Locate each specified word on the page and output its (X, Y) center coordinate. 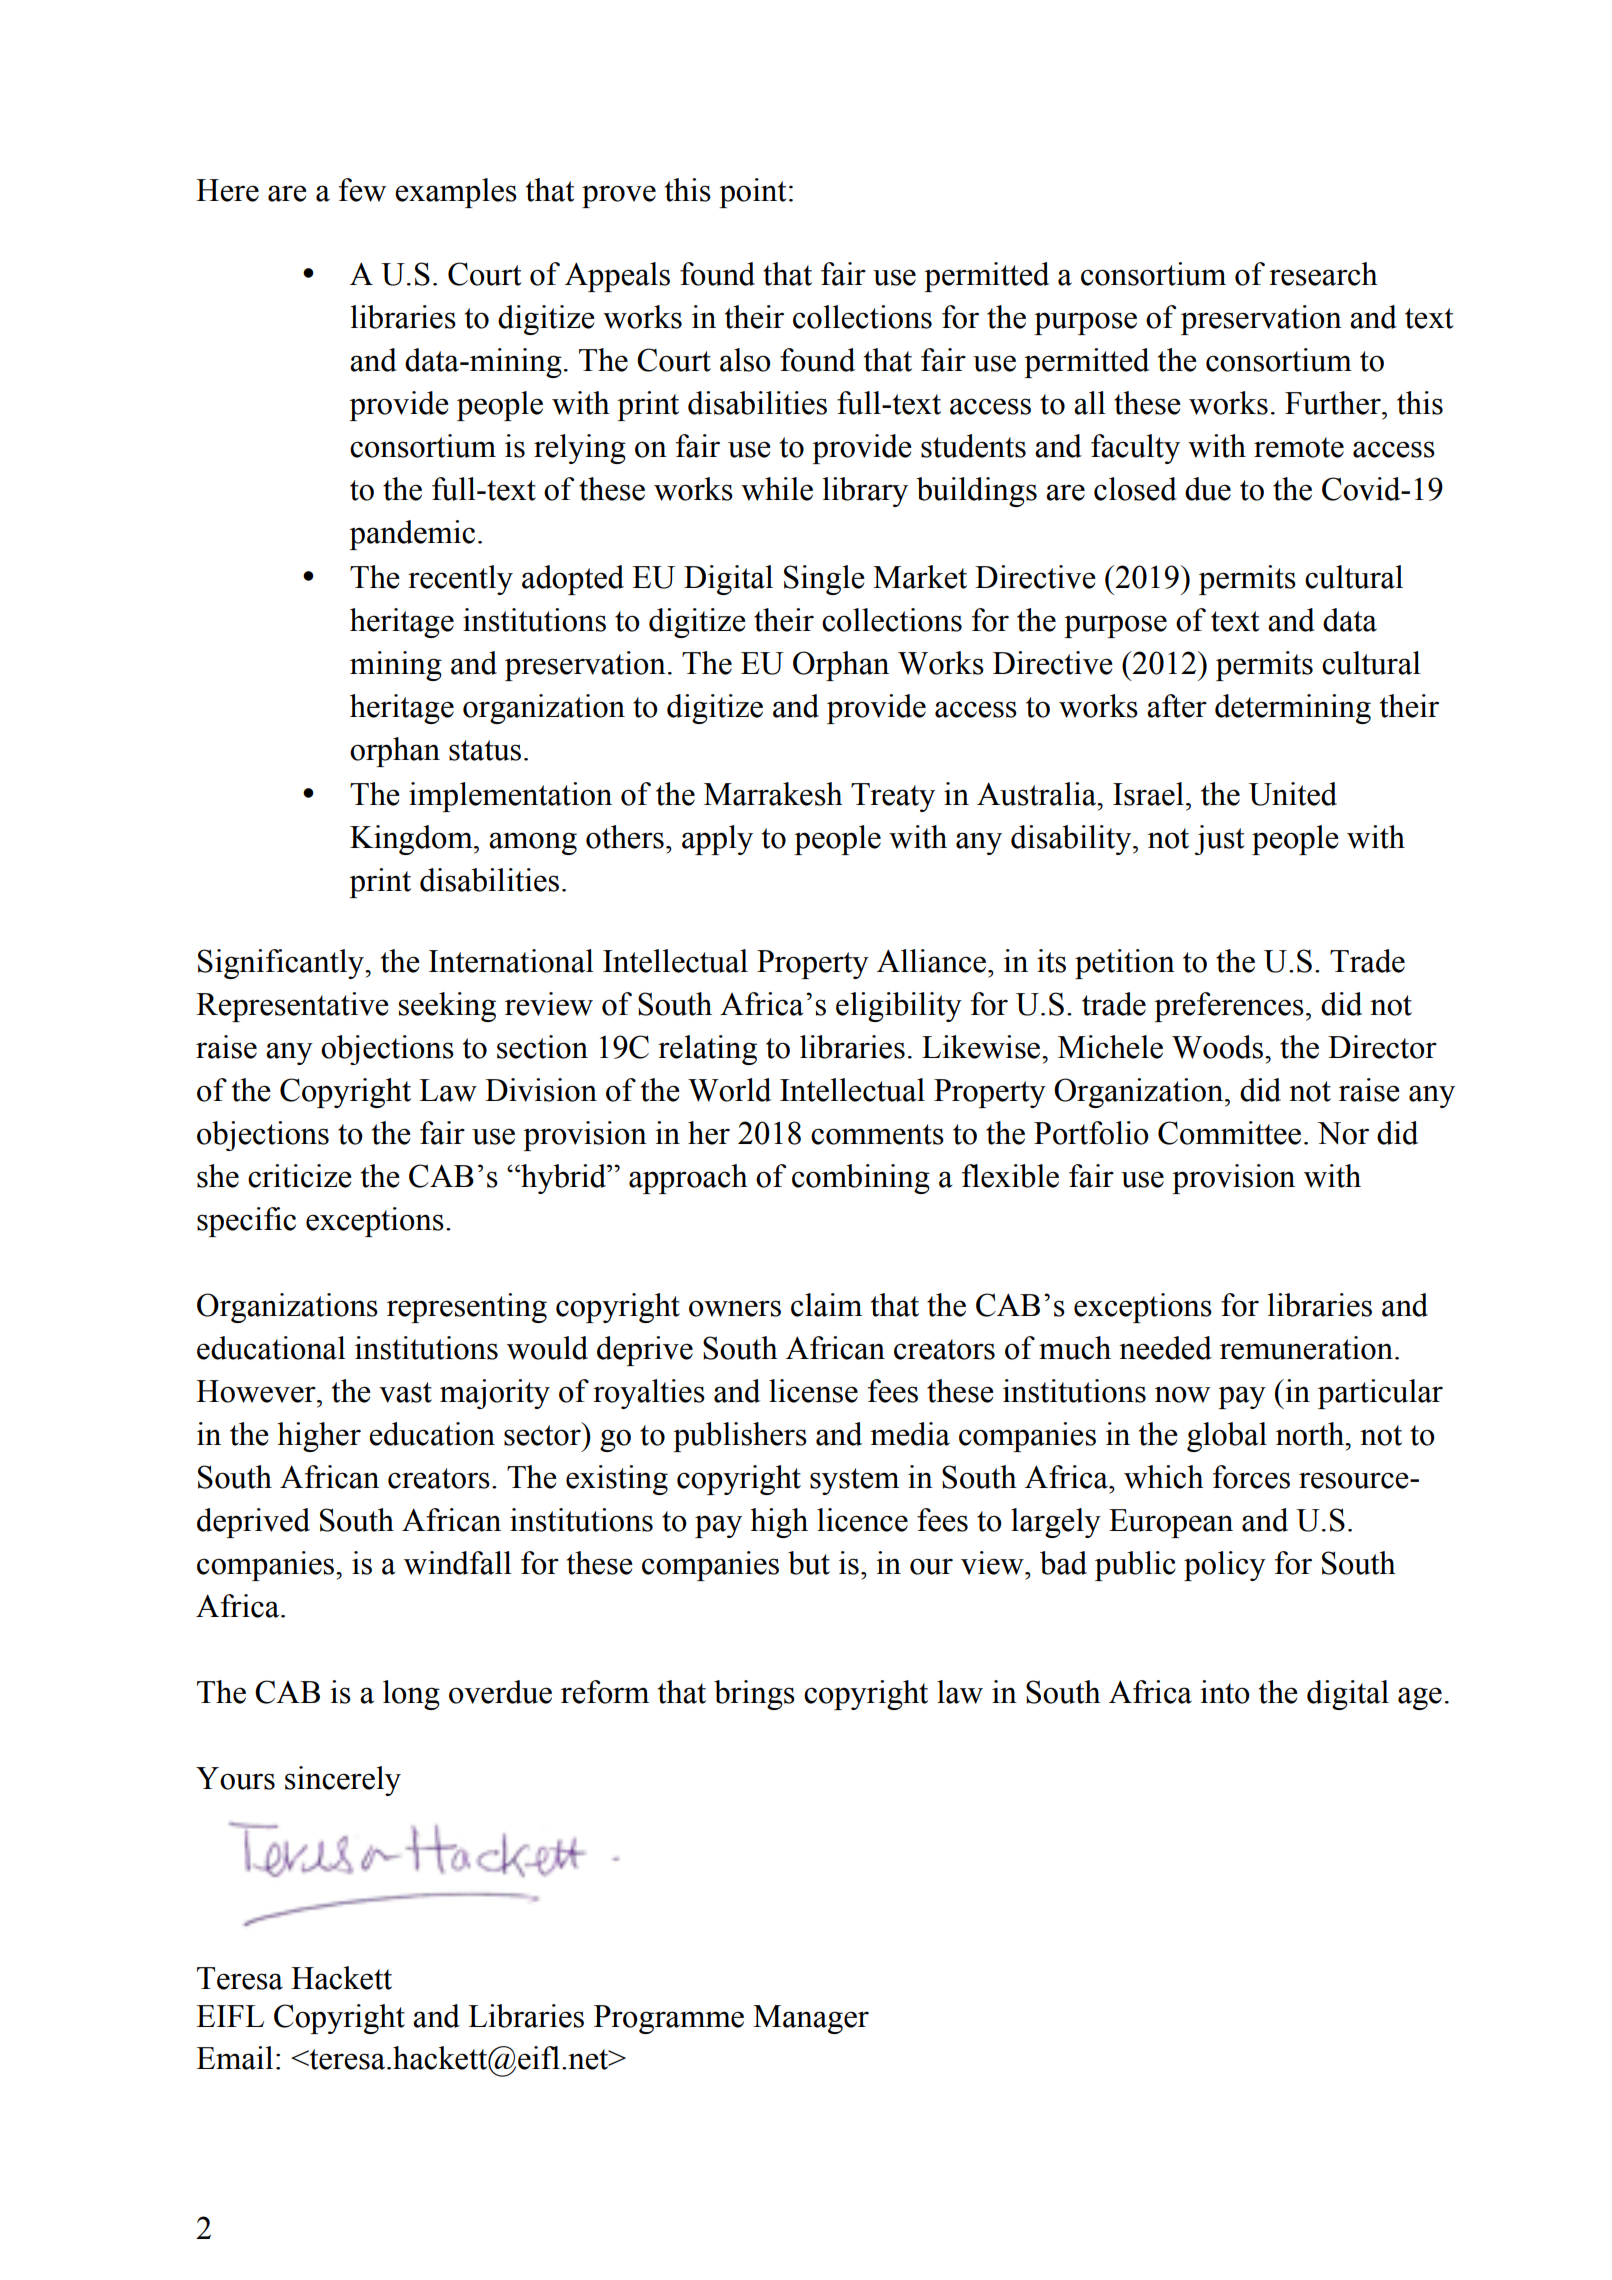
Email (234, 2058)
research (1323, 274)
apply (717, 840)
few (362, 190)
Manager (811, 2019)
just (1219, 840)
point (752, 193)
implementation (510, 797)
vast (405, 1392)
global (1227, 1437)
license (813, 1391)
